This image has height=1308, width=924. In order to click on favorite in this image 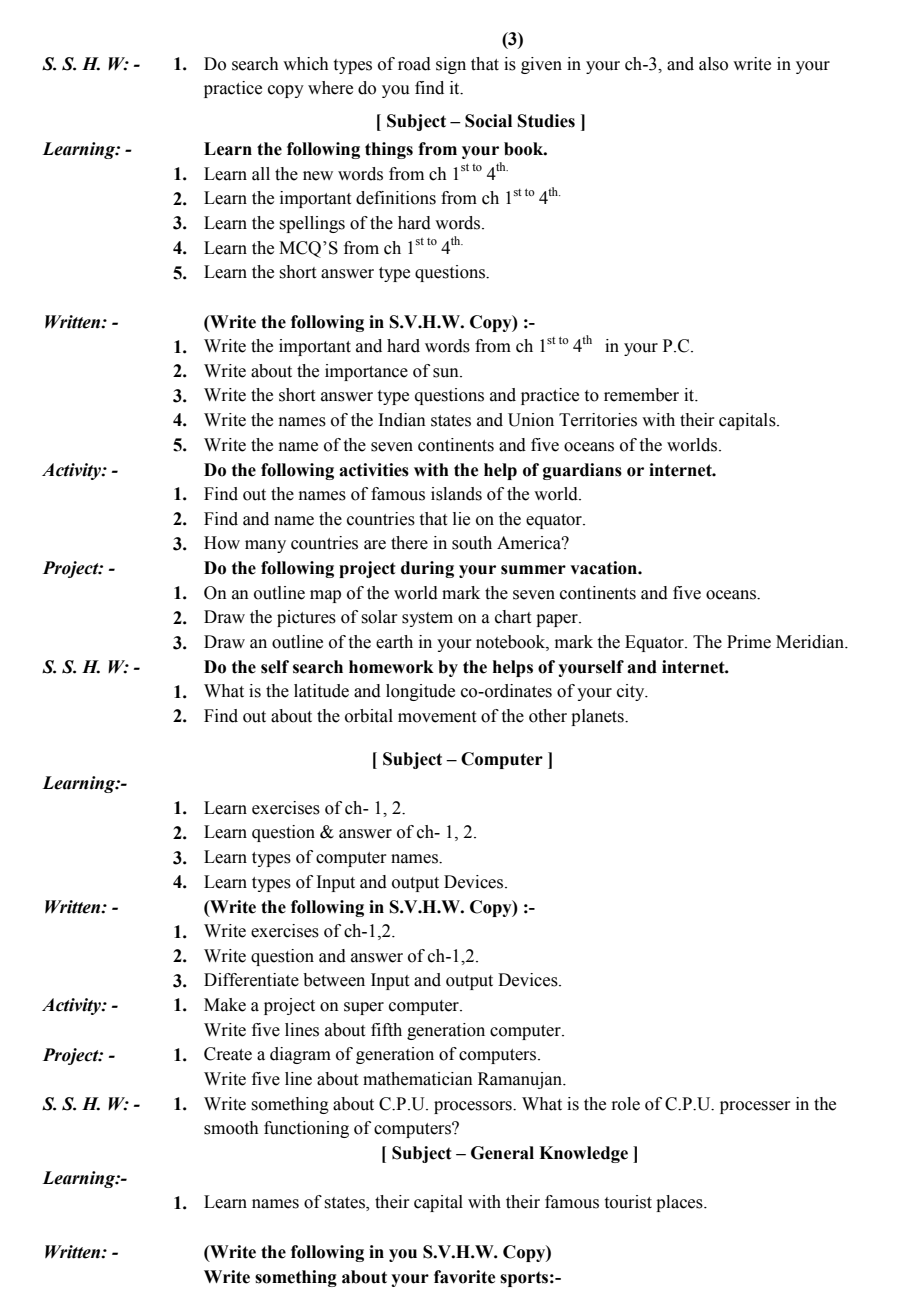, I will do `click(464, 1277)`.
